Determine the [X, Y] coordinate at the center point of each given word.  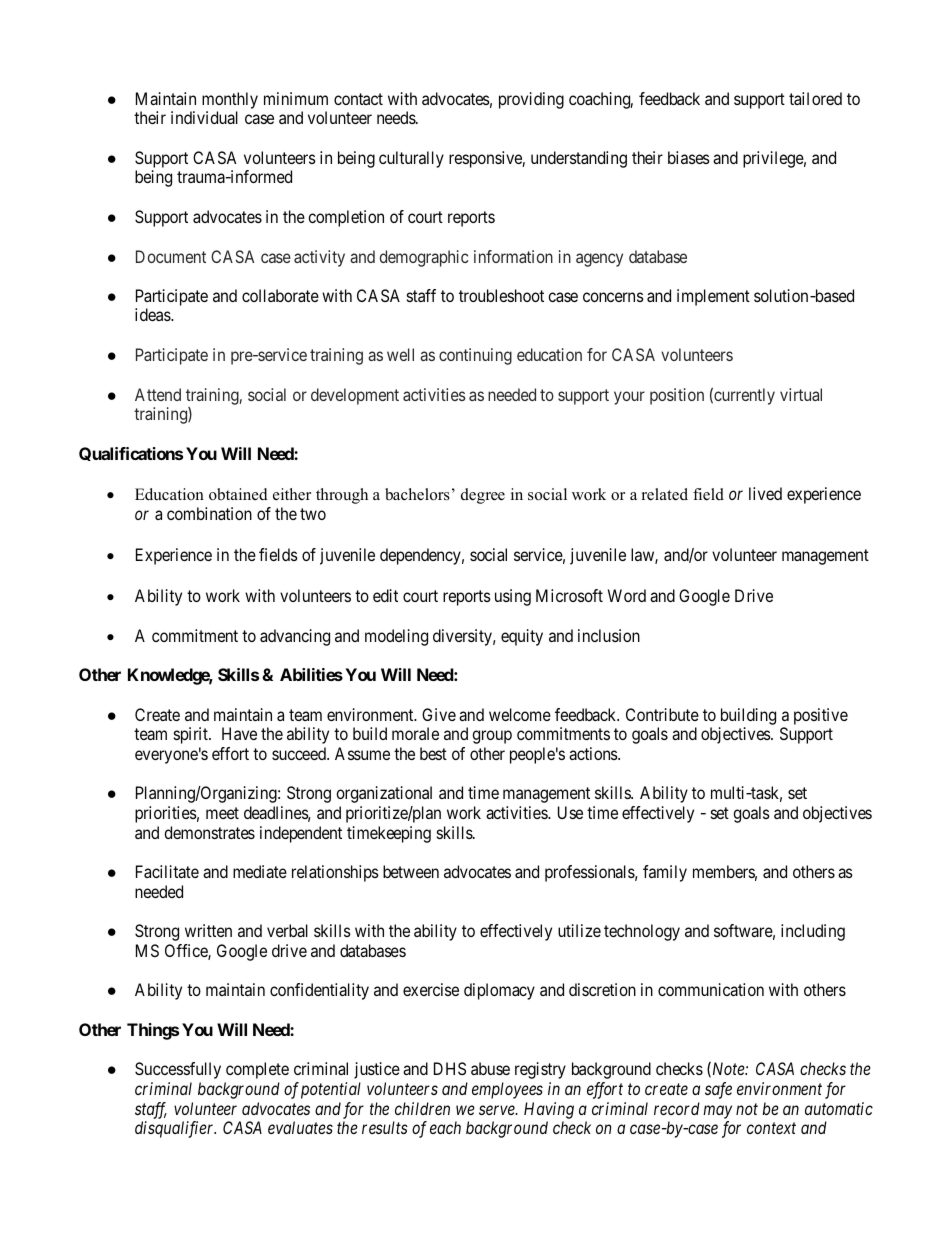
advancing [295, 637]
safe [718, 1090]
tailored [815, 98]
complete [257, 1070]
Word [627, 595]
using [513, 597]
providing [531, 100]
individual [204, 117]
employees [507, 1090]
